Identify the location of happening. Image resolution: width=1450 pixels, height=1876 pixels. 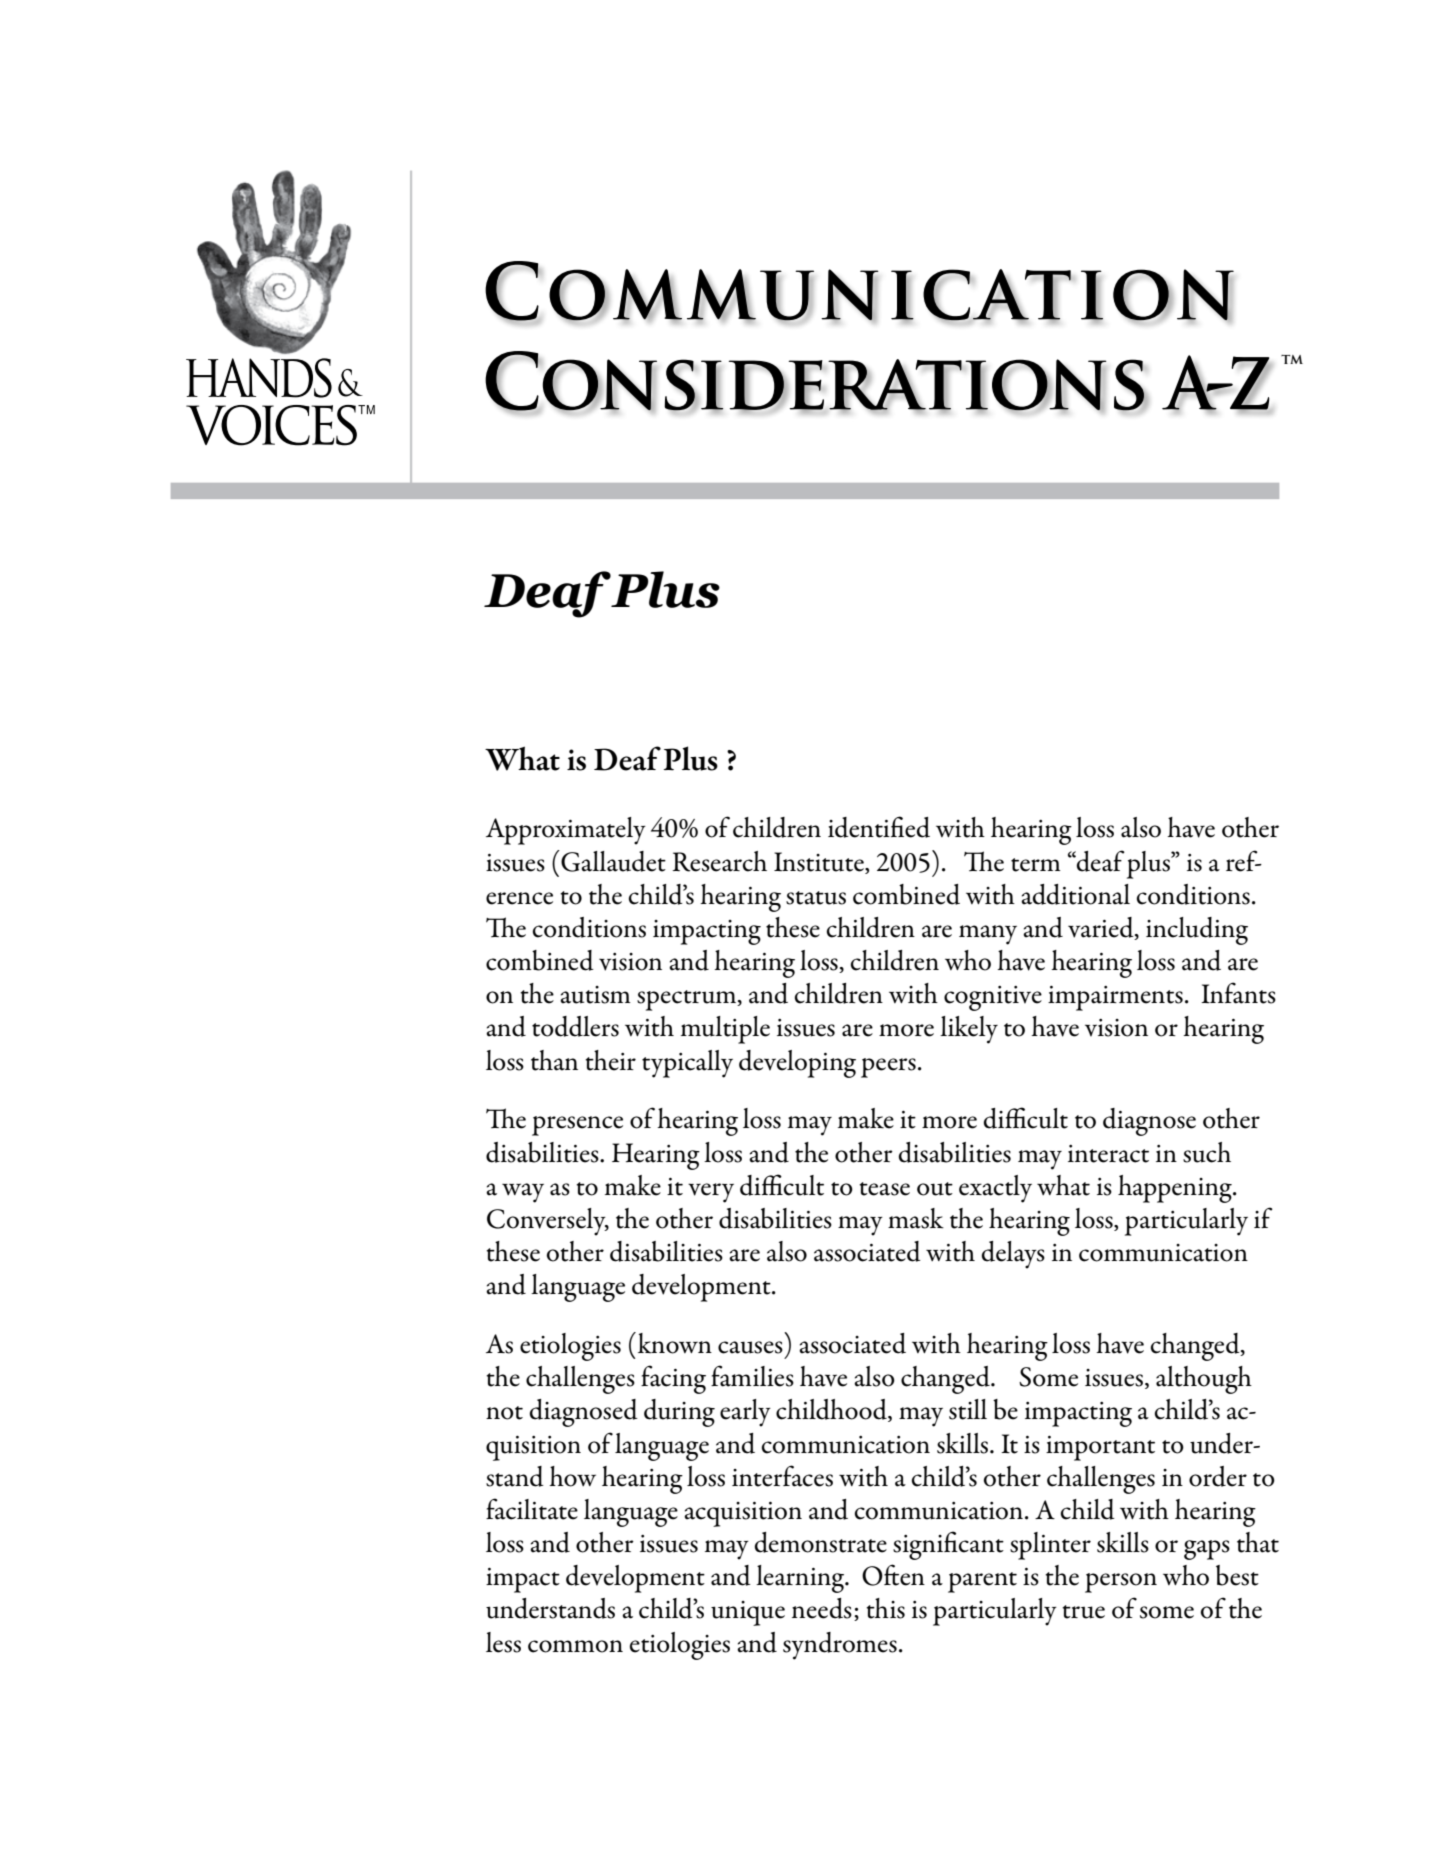
(1176, 1189).
